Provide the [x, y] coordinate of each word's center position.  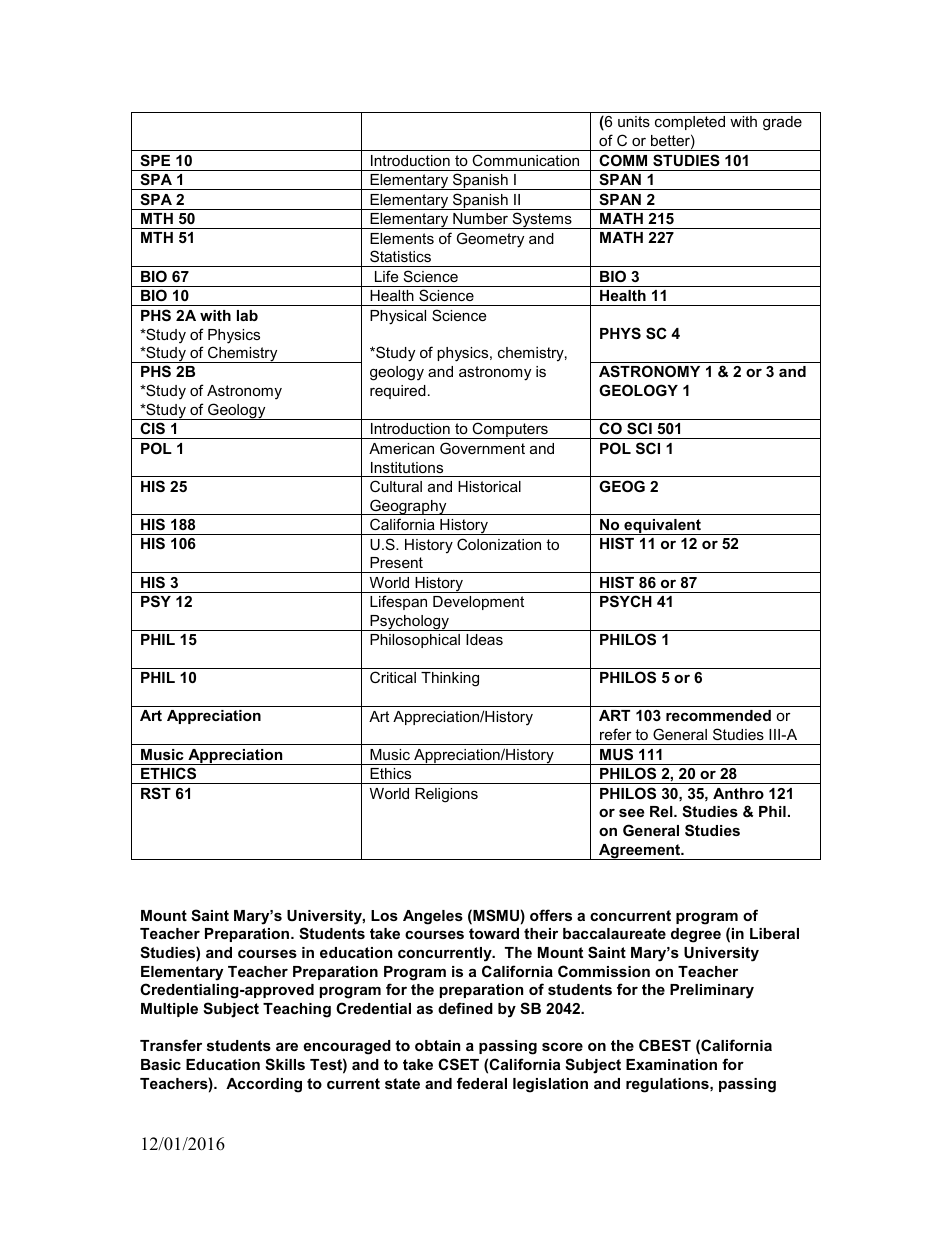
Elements [402, 238]
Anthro [738, 793]
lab [247, 315]
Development [478, 603]
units [634, 121]
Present [396, 562]
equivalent [662, 527]
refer [616, 734]
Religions [446, 795]
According [264, 1085]
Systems [542, 220]
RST [156, 793]
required [398, 392]
